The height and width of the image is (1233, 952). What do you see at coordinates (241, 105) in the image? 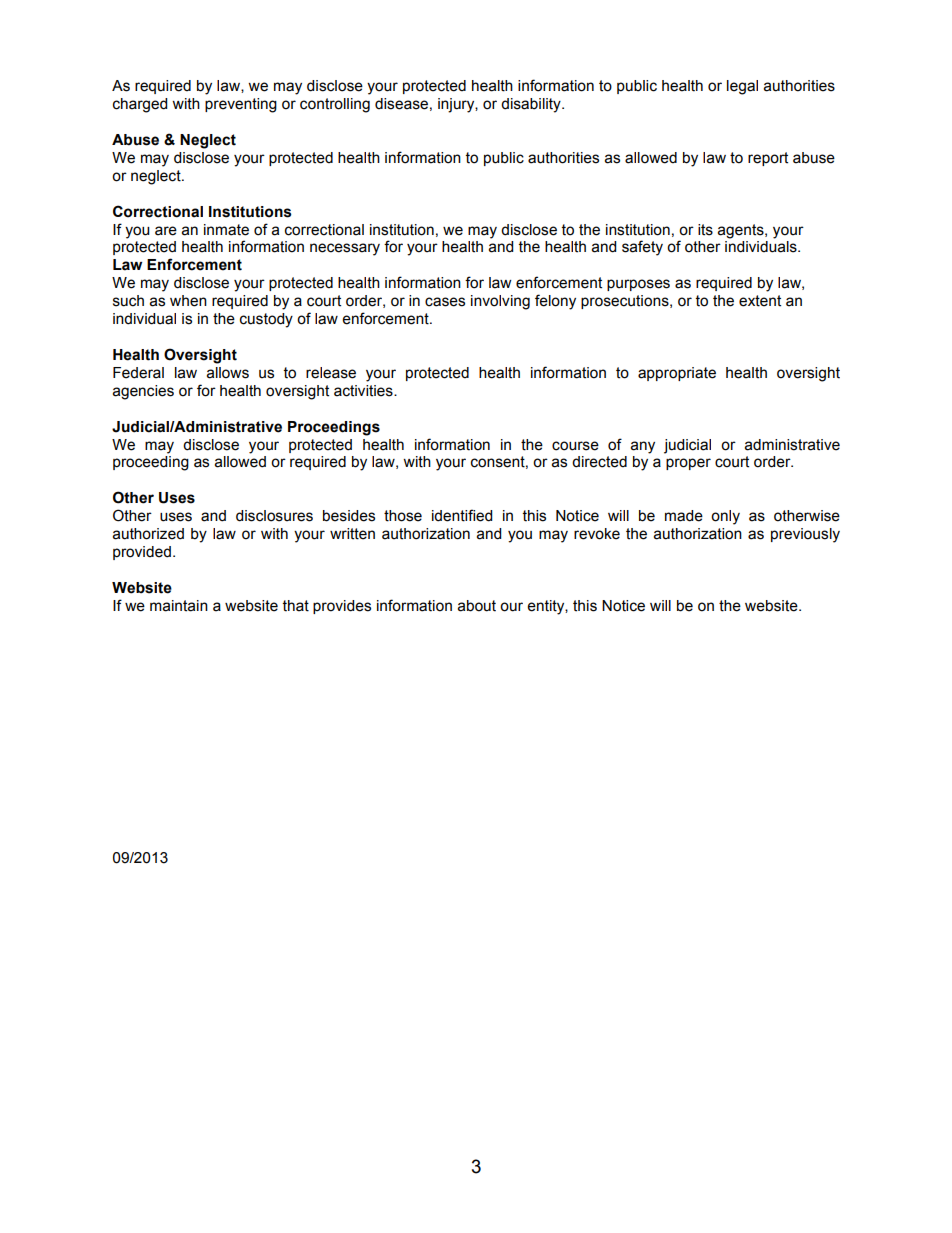
I see `preventing` at bounding box center [241, 105].
